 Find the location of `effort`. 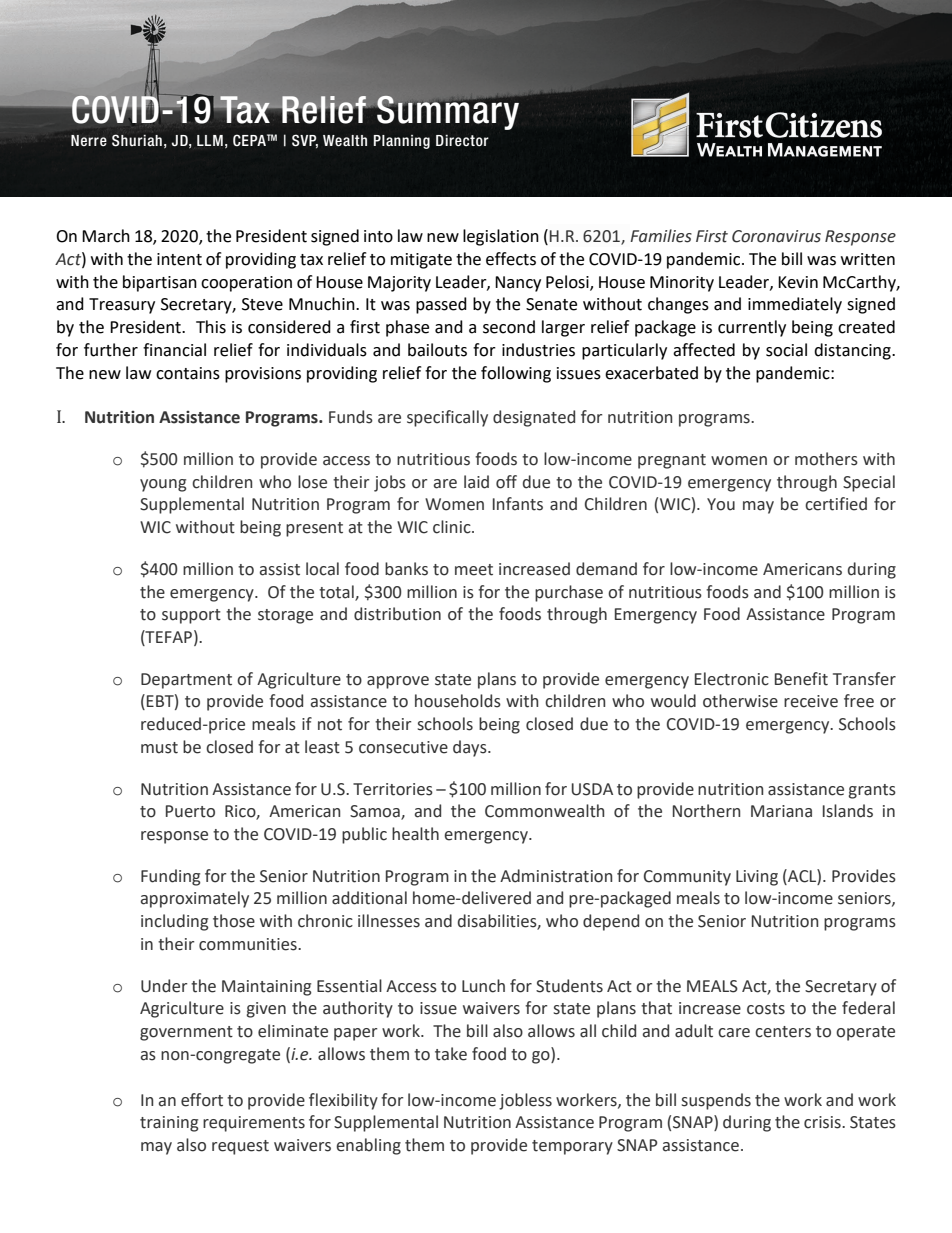

effort is located at coordinates (202, 1100).
